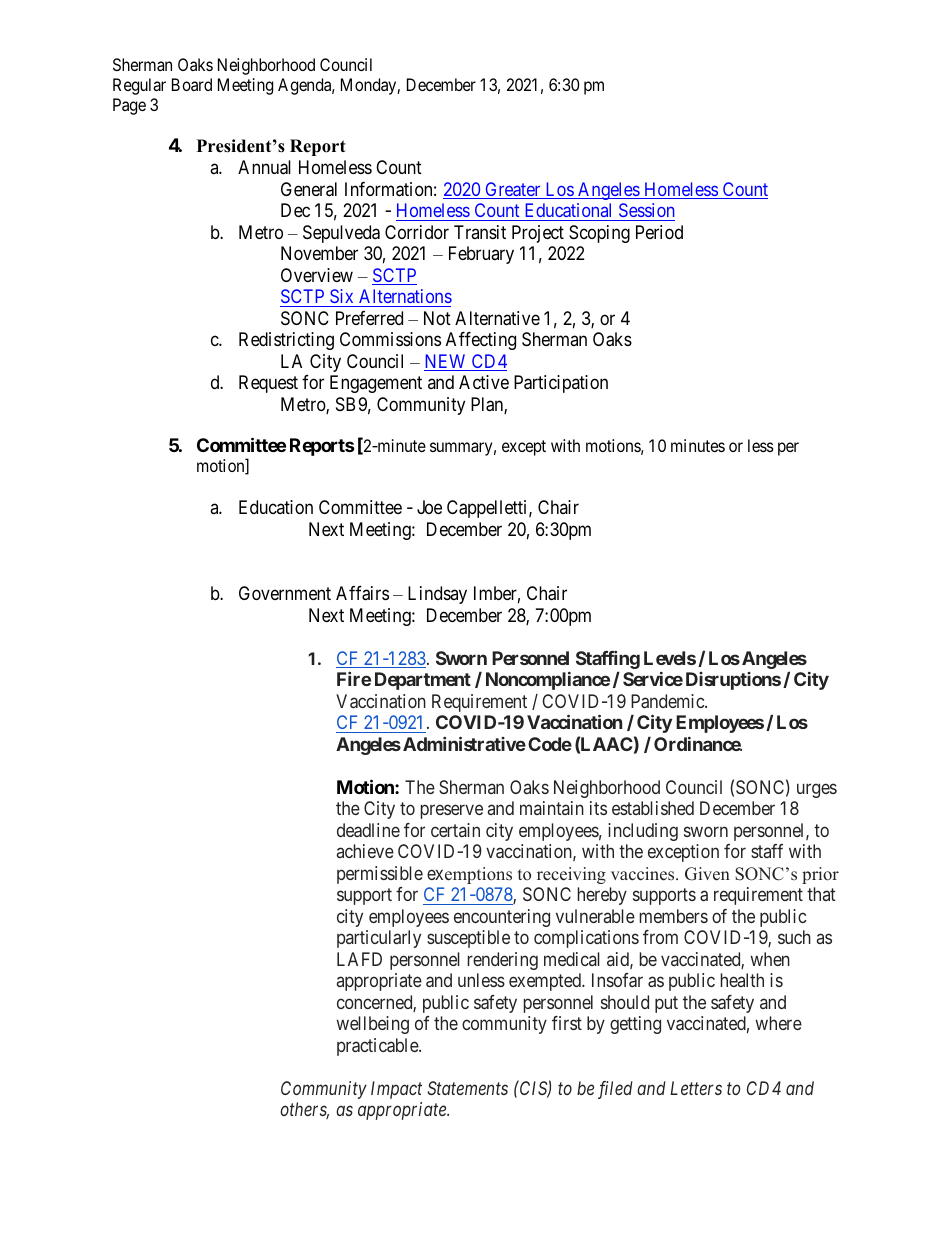  What do you see at coordinates (707, 874) in the screenshot?
I see `Given` at bounding box center [707, 874].
